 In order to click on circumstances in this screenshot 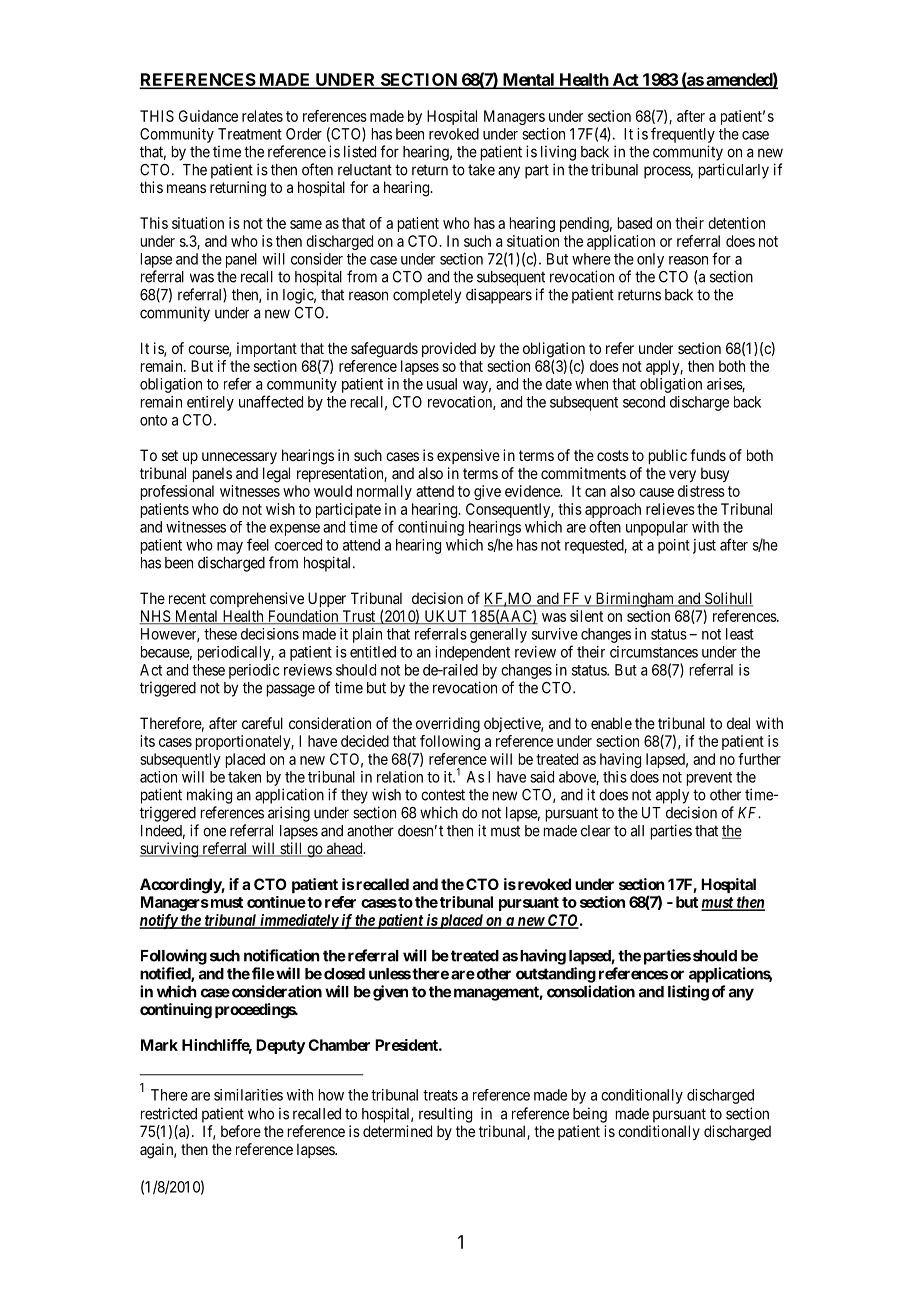, I will do `click(654, 652)`.
